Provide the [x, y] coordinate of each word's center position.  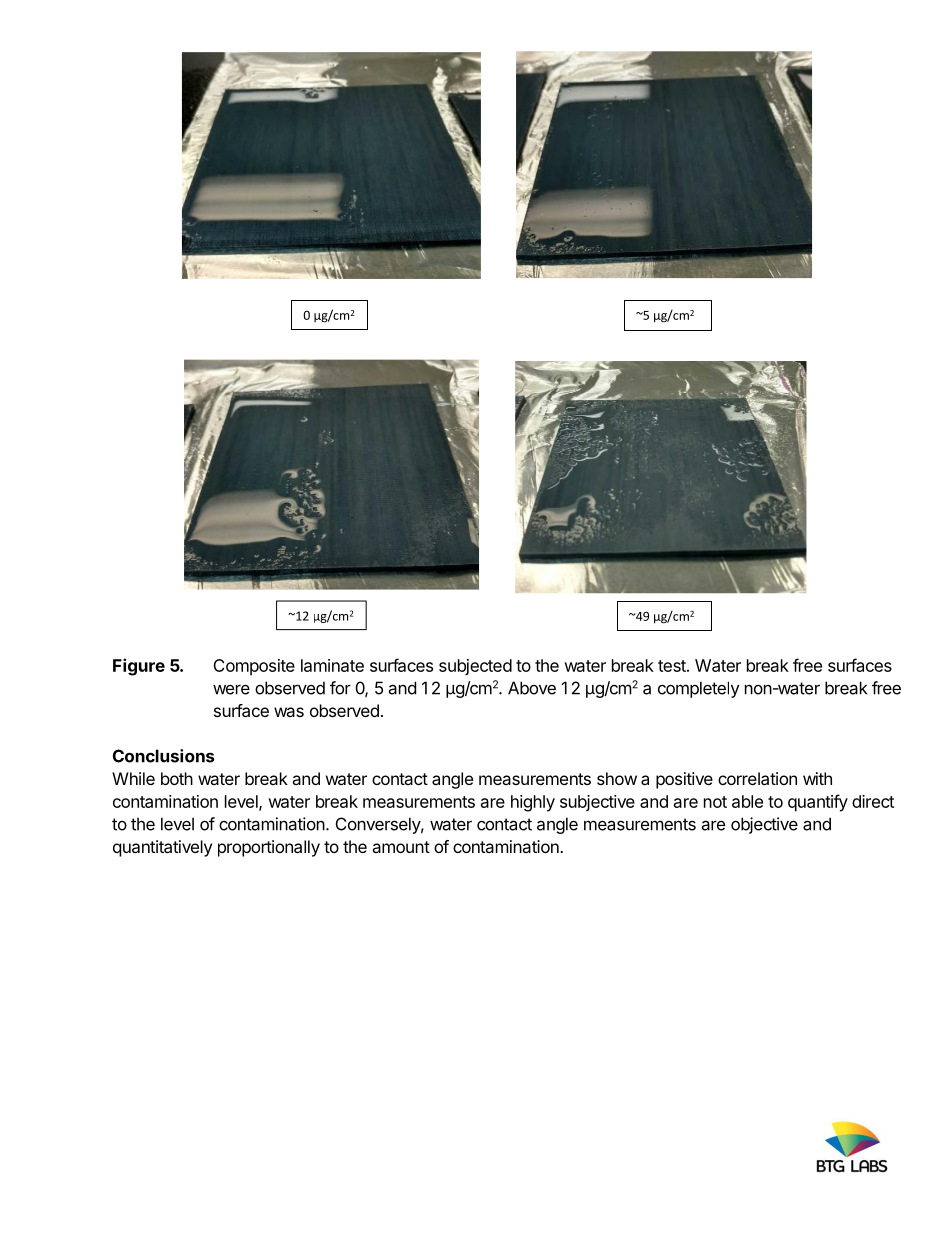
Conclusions [163, 756]
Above [532, 688]
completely [699, 689]
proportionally [269, 848]
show [617, 778]
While [133, 778]
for [340, 688]
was [289, 712]
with [817, 778]
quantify [818, 803]
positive [684, 780]
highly [533, 803]
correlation [757, 778]
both [177, 778]
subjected [475, 667]
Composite [254, 667]
